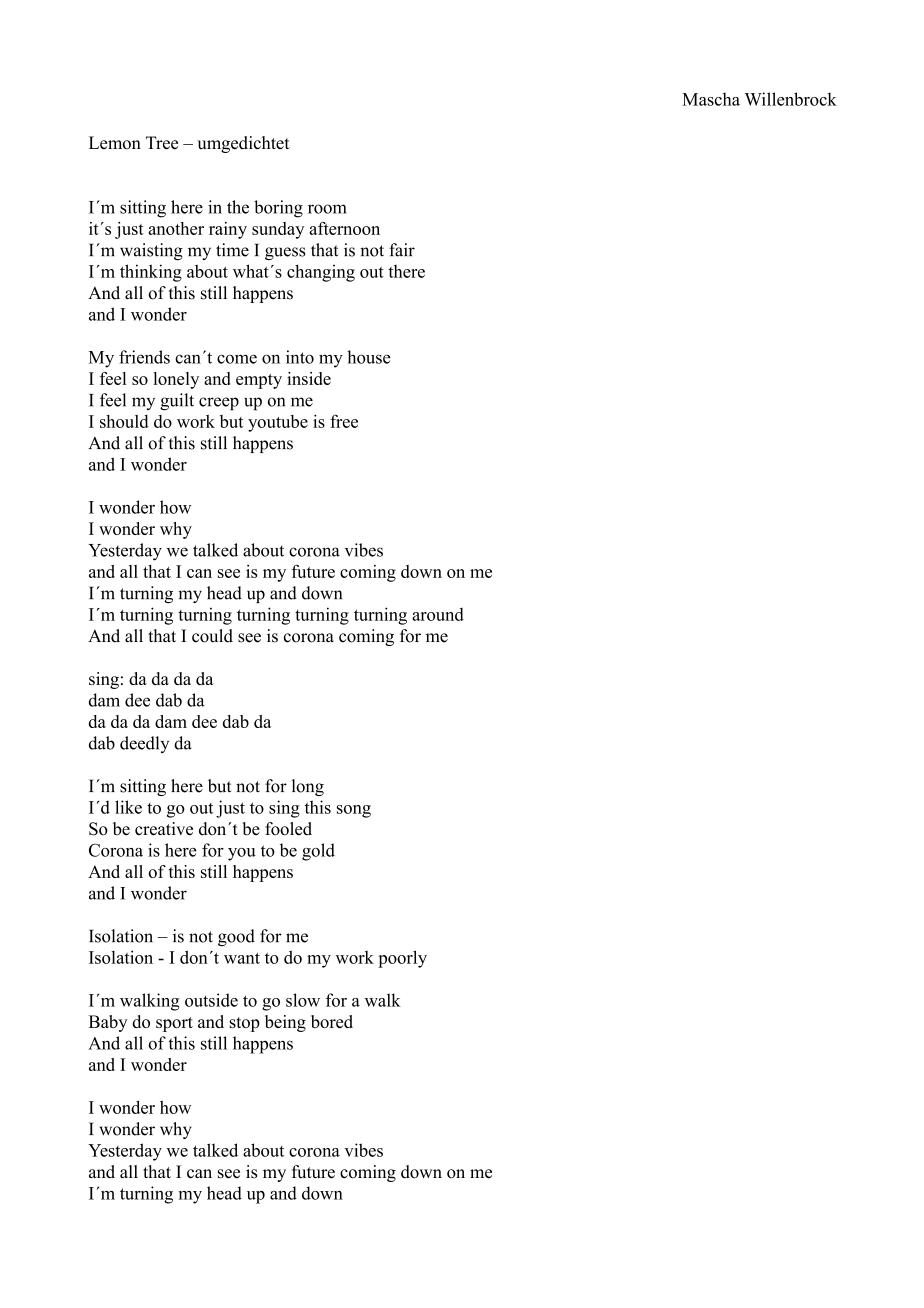 The width and height of the screenshot is (924, 1308). Describe the element at coordinates (278, 423) in the screenshot. I see `youtube` at that location.
